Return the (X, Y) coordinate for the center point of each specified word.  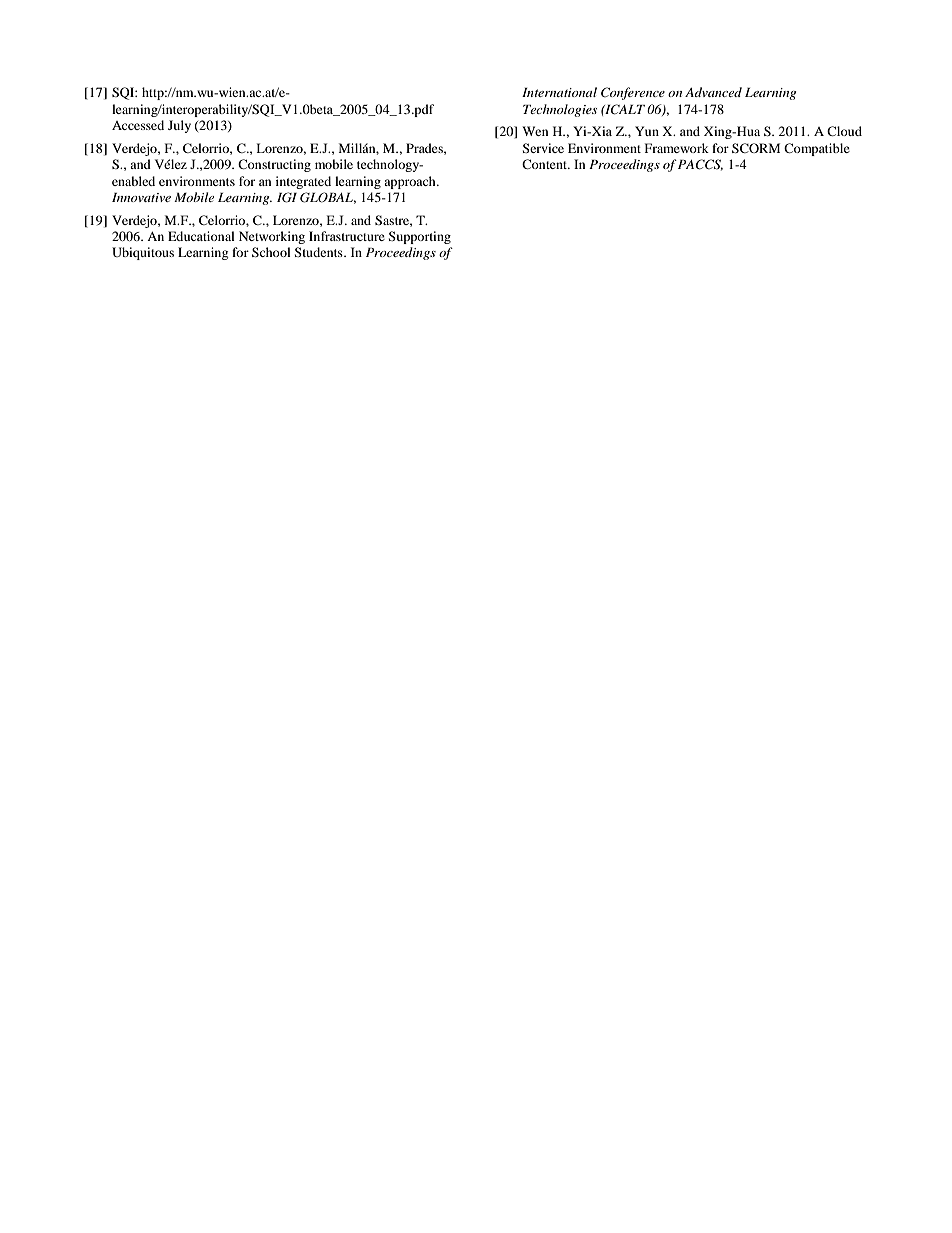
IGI (287, 197)
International (559, 92)
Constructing (274, 165)
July (179, 126)
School (271, 252)
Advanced (713, 92)
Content (546, 164)
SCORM (756, 148)
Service (543, 148)
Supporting (419, 237)
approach (411, 182)
